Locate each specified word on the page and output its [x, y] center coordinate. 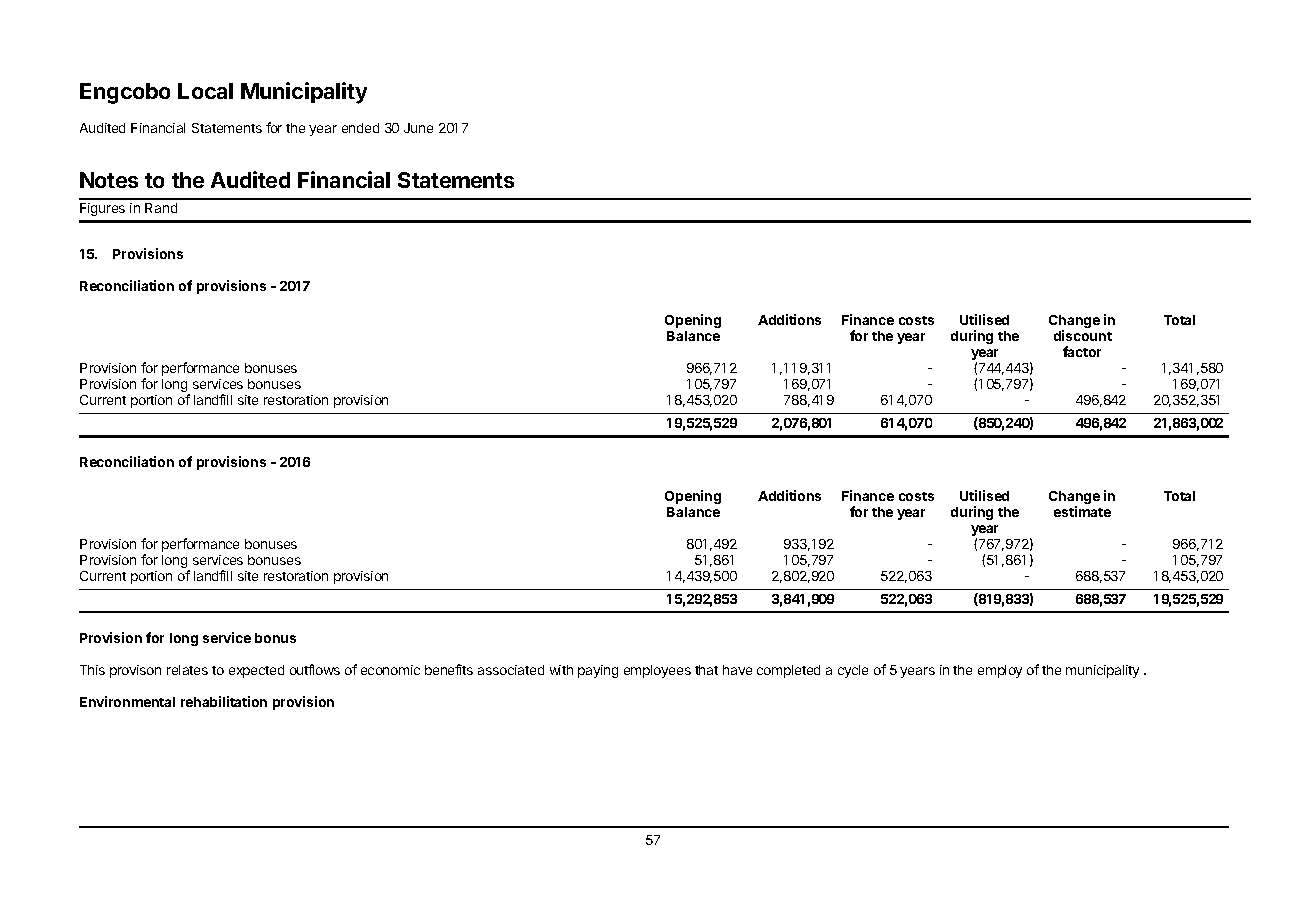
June [418, 128]
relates [187, 670]
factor [1082, 351]
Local [205, 91]
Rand [161, 208]
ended [360, 128]
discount [1083, 335]
